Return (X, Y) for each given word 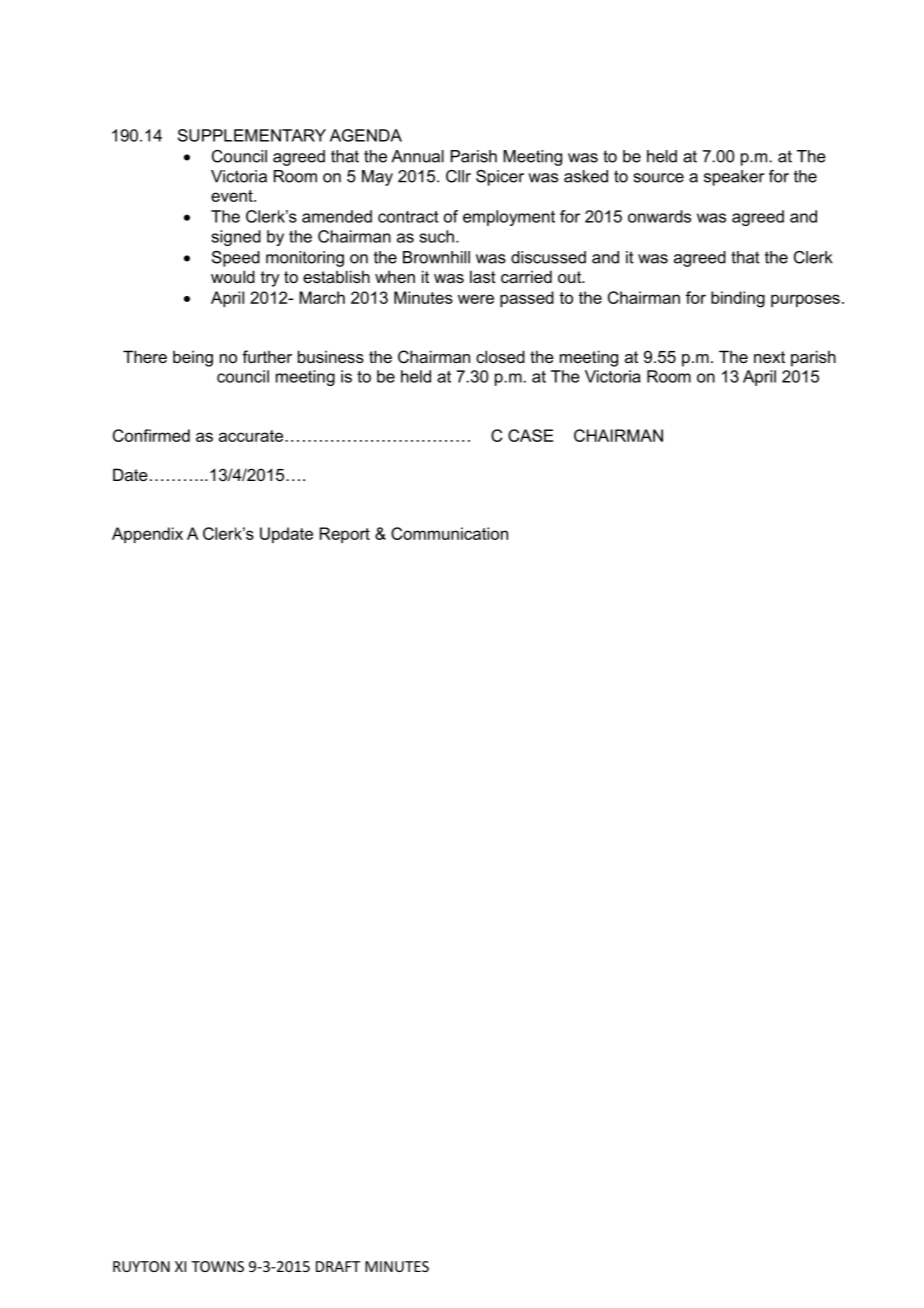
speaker (734, 178)
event (233, 196)
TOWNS (217, 1266)
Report (345, 535)
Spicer (500, 178)
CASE (530, 435)
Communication (449, 533)
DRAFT (338, 1266)
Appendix (147, 535)
